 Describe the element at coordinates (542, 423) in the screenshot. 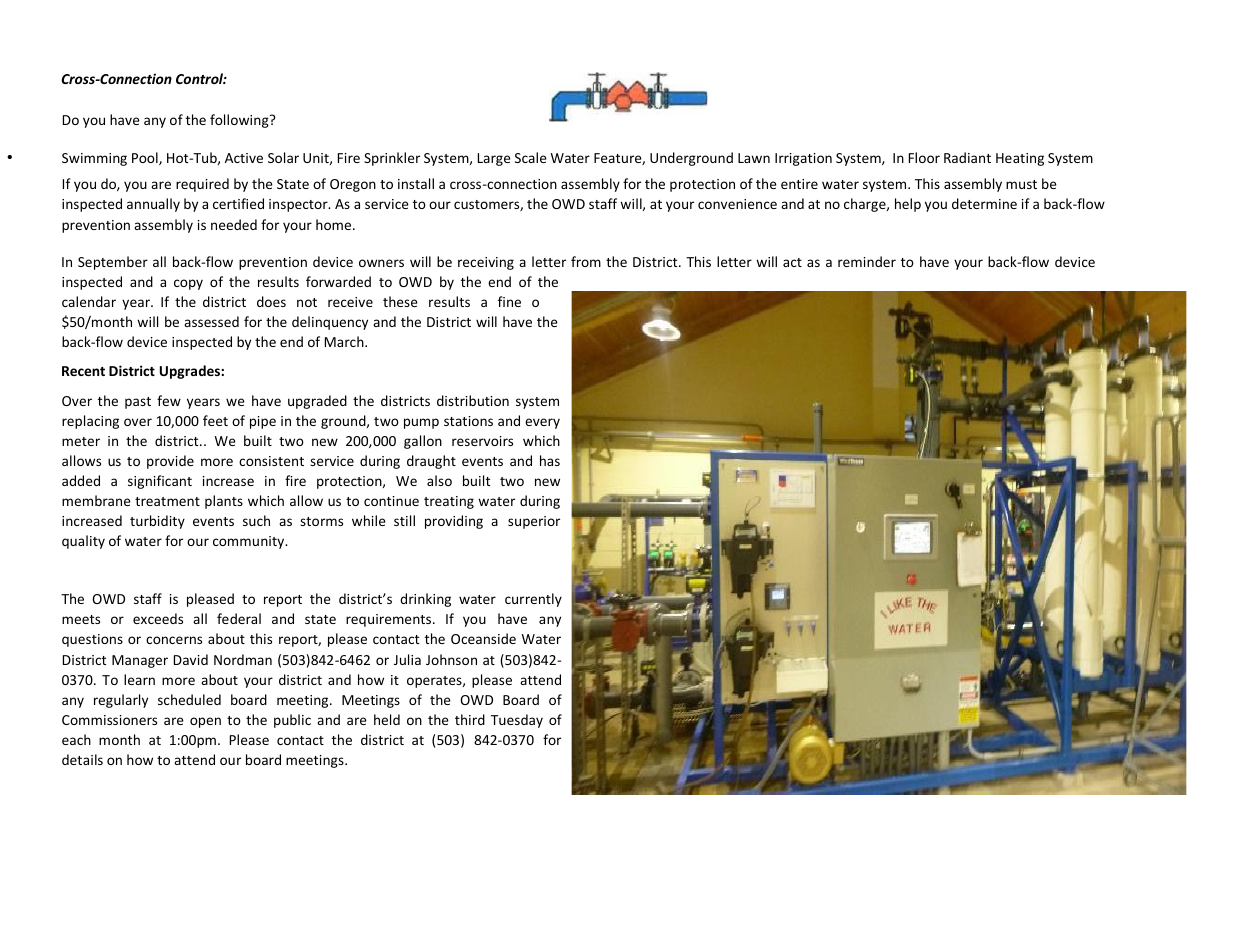

I see `every` at that location.
